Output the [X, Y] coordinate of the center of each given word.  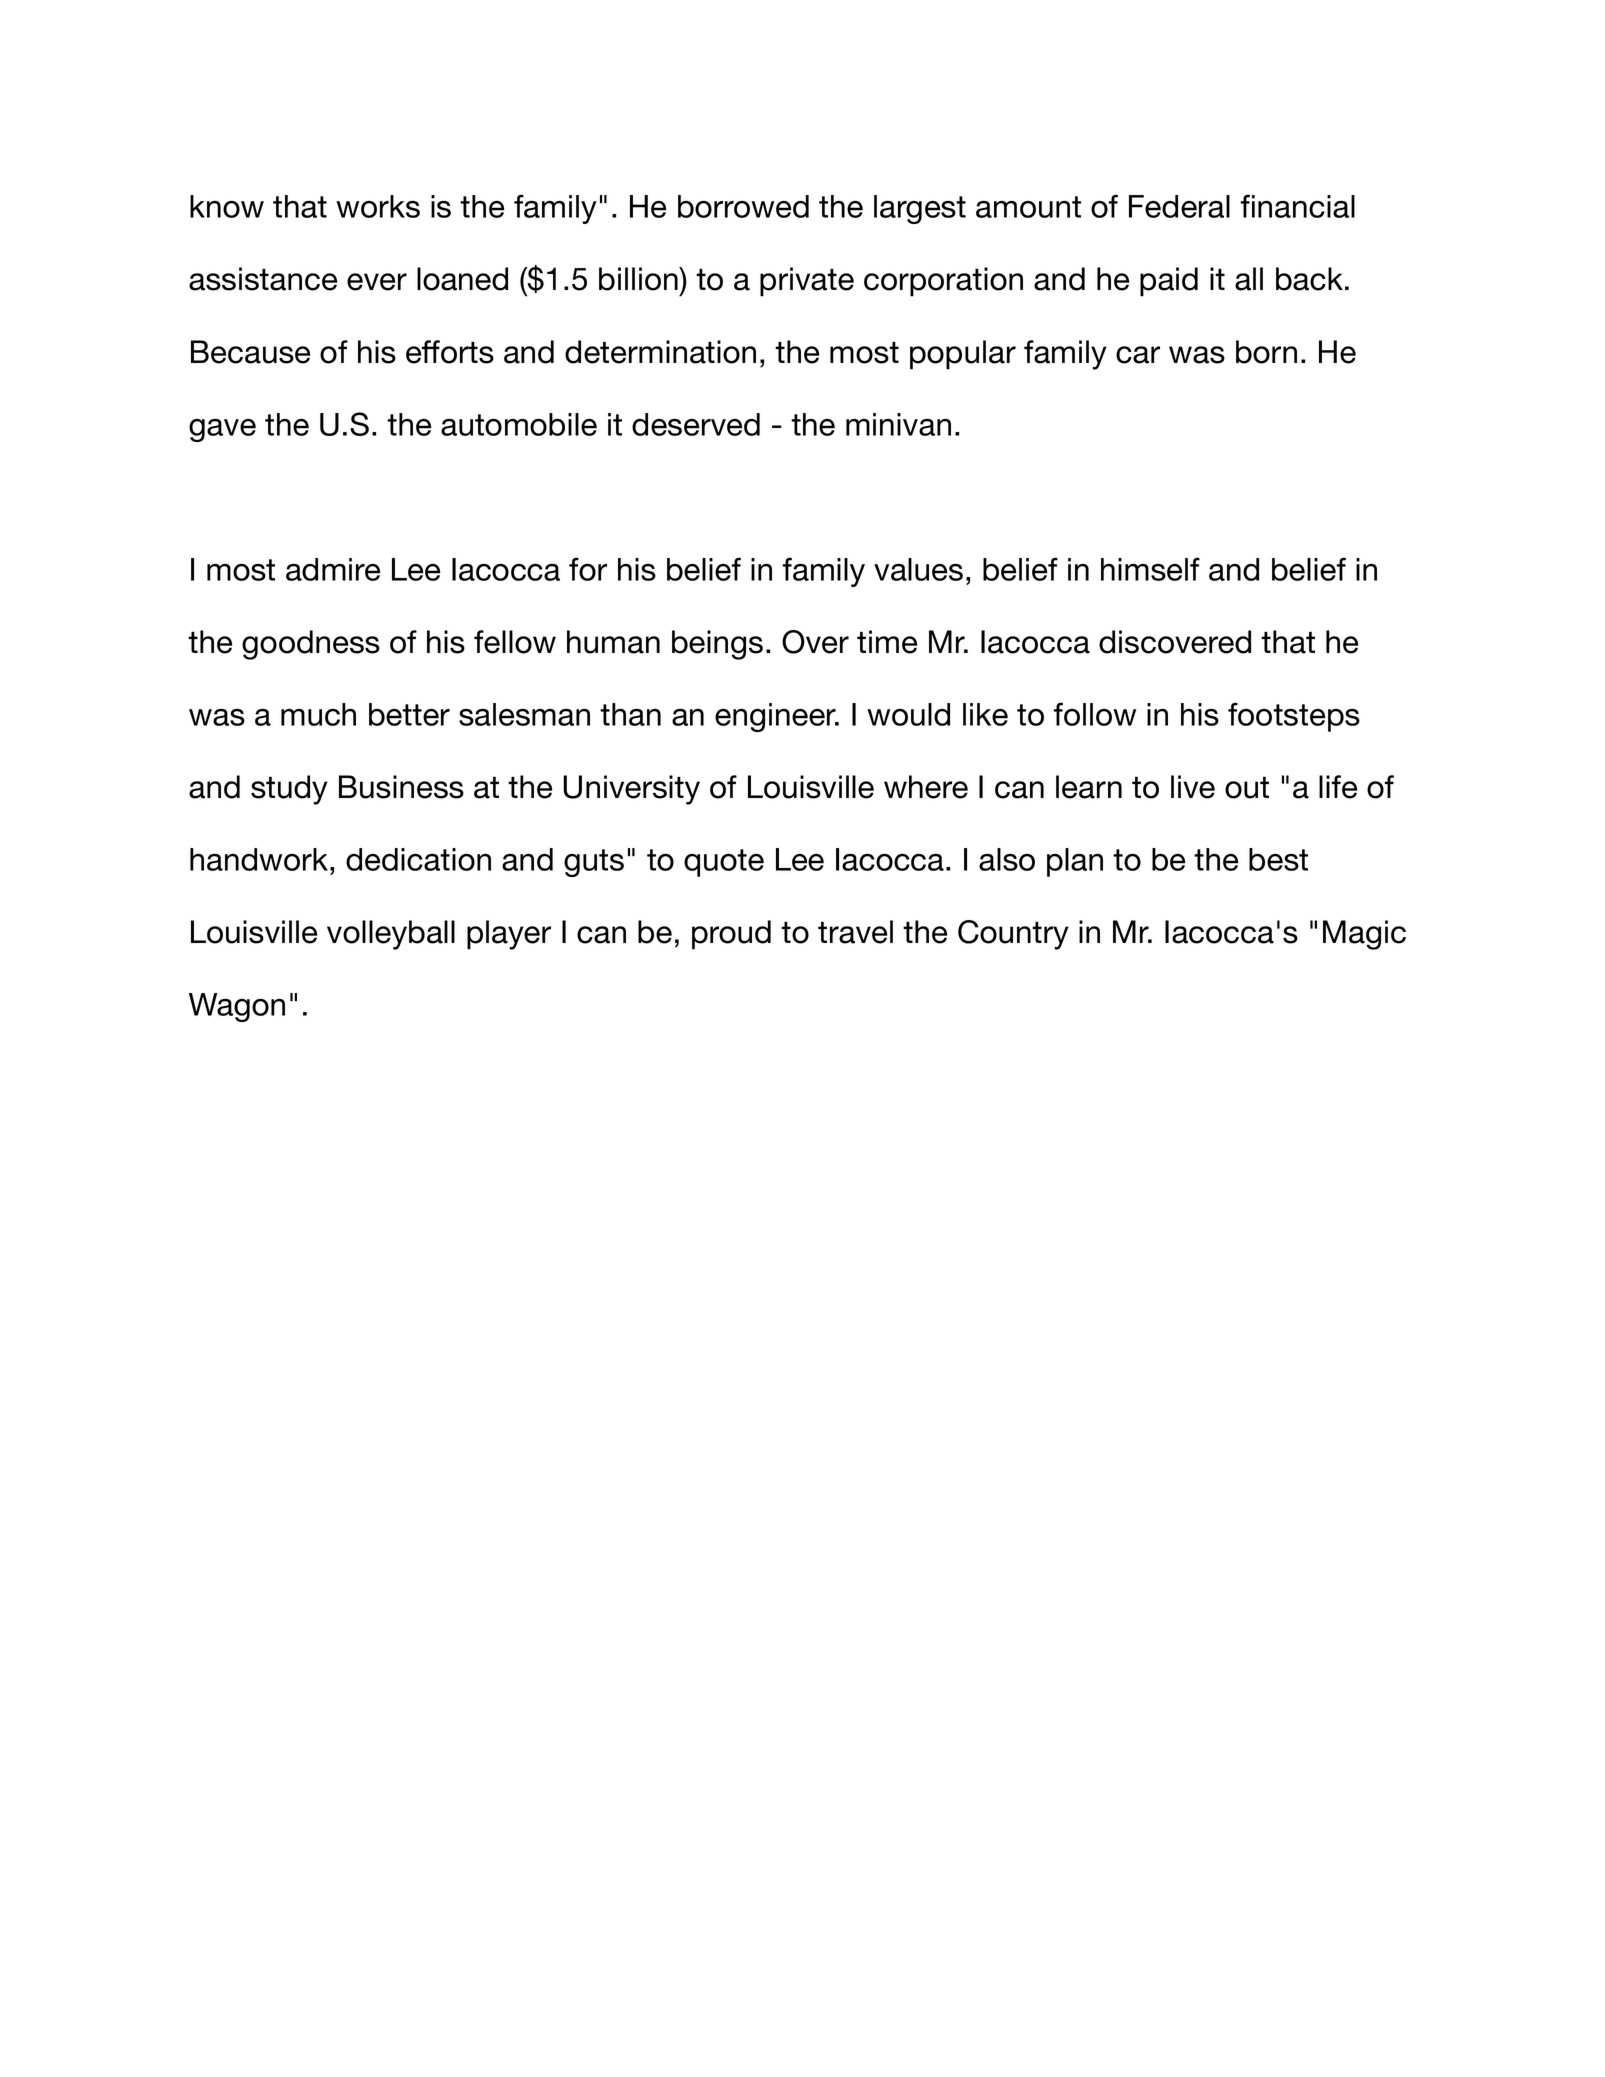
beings [717, 645]
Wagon [237, 1007]
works [378, 206]
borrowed [743, 206]
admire [333, 569]
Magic [1364, 935]
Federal [1179, 206]
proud [731, 935]
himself [1150, 569]
